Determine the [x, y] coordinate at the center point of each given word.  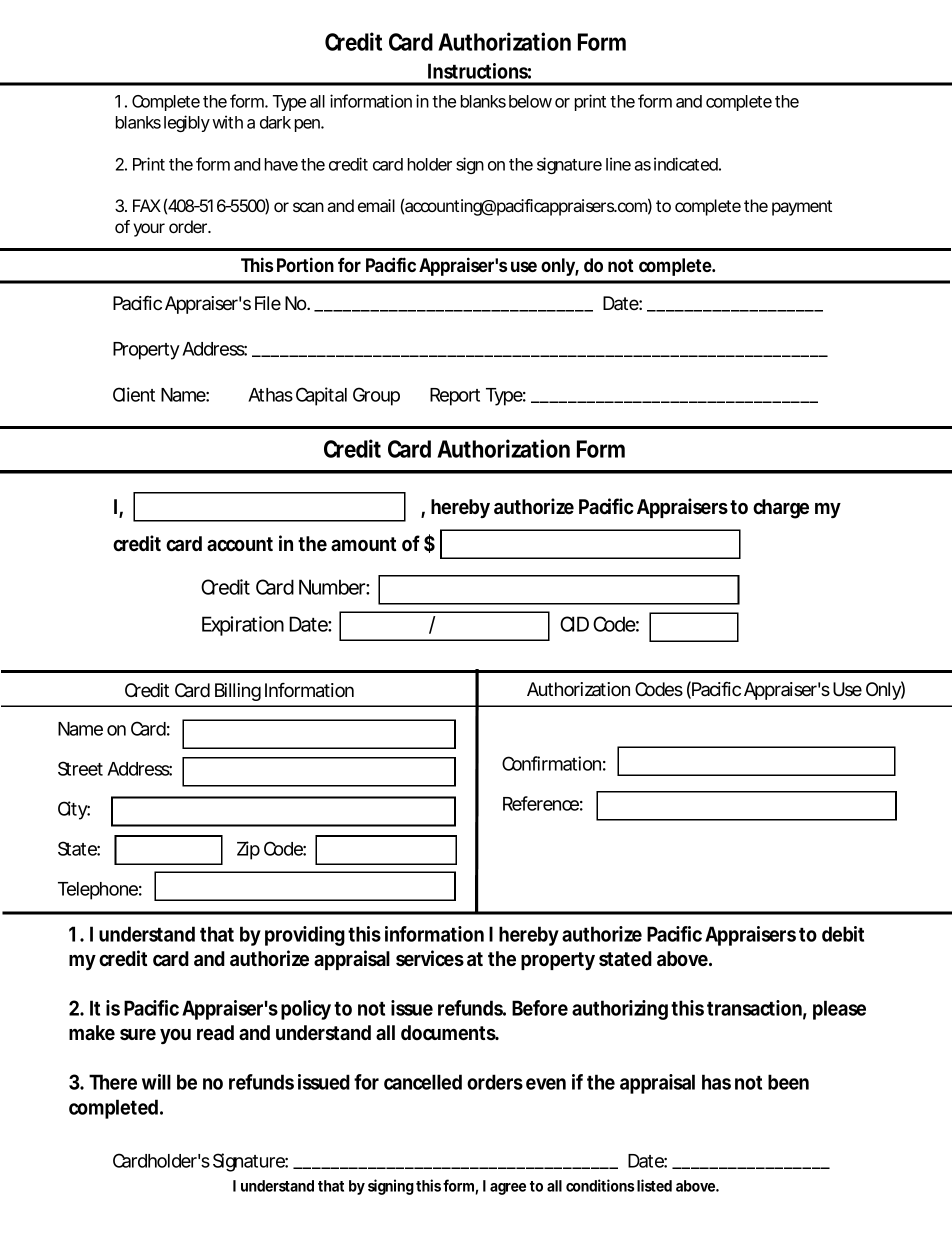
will [156, 1082]
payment [802, 208]
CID [574, 624]
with [227, 122]
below [530, 101]
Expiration [243, 626]
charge [781, 509]
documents [450, 1032]
